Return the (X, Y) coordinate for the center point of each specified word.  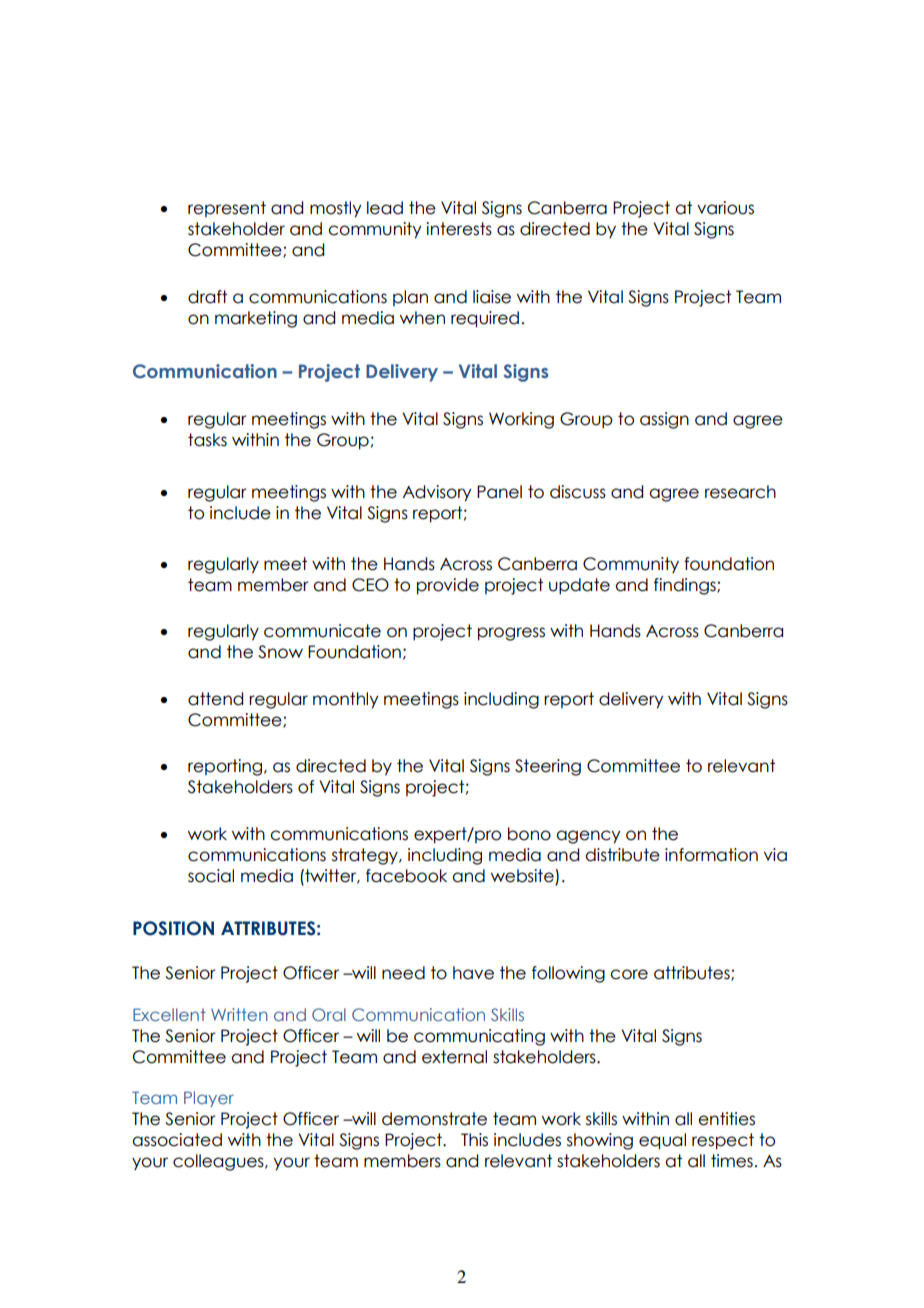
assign (664, 420)
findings (686, 586)
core (629, 974)
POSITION (173, 928)
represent (227, 209)
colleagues (219, 1162)
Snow (280, 652)
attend (215, 699)
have (473, 973)
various (725, 208)
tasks (207, 440)
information (711, 855)
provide (448, 586)
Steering (548, 767)
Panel (499, 492)
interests (459, 229)
